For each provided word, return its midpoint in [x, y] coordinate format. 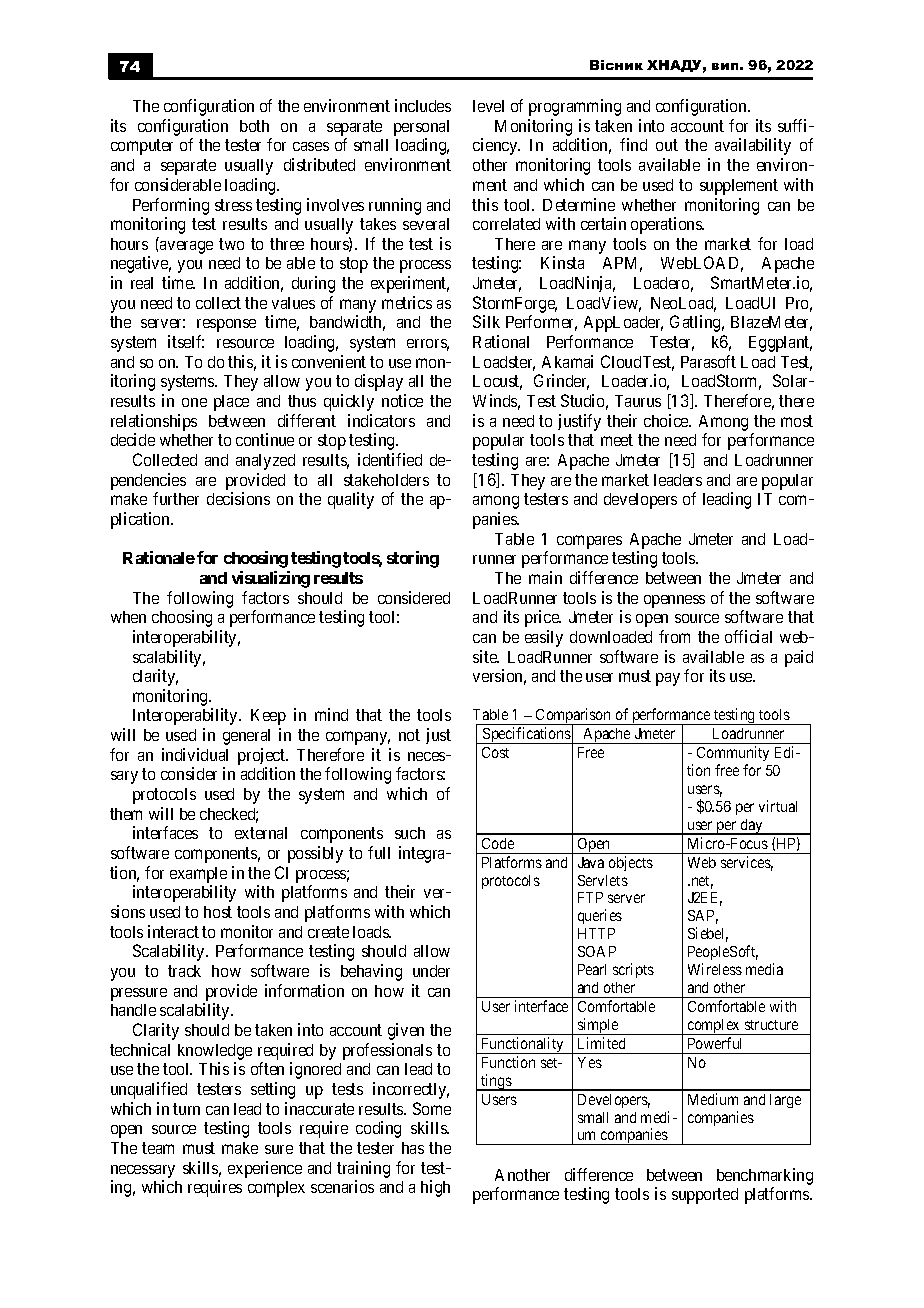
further [176, 498]
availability [753, 146]
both [254, 126]
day [752, 827]
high [435, 1188]
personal [421, 129]
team [158, 1148]
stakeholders [386, 480]
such [410, 833]
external [261, 833]
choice [667, 420]
